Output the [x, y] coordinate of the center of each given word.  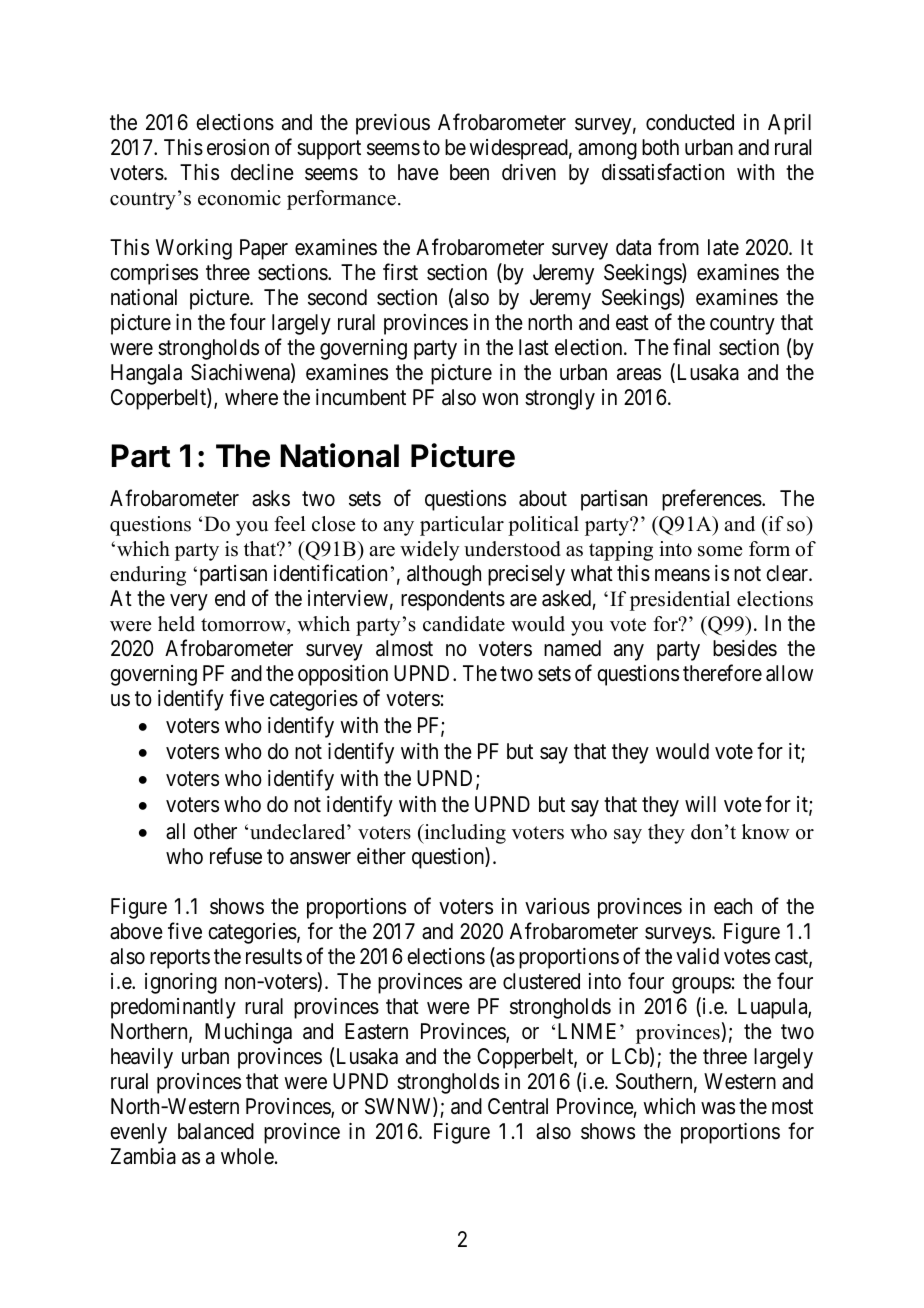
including [464, 834]
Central [518, 1106]
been [469, 172]
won [500, 399]
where [251, 397]
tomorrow [244, 625]
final [691, 347]
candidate [464, 624]
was [718, 1108]
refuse [236, 856]
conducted [690, 122]
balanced [216, 1131]
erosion [238, 147]
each [733, 906]
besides [745, 648]
